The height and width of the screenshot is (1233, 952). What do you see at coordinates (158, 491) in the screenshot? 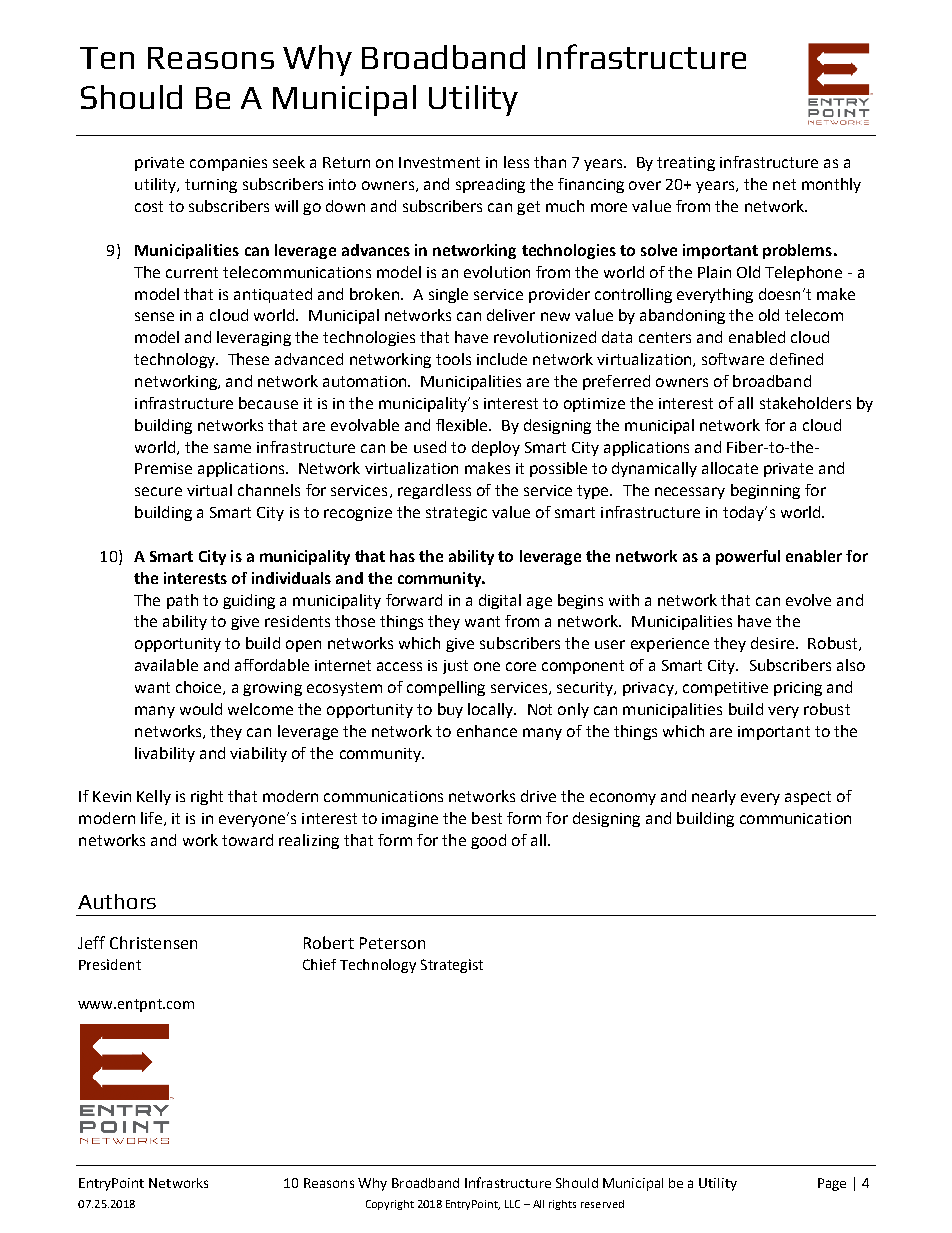
I see `secure` at bounding box center [158, 491].
